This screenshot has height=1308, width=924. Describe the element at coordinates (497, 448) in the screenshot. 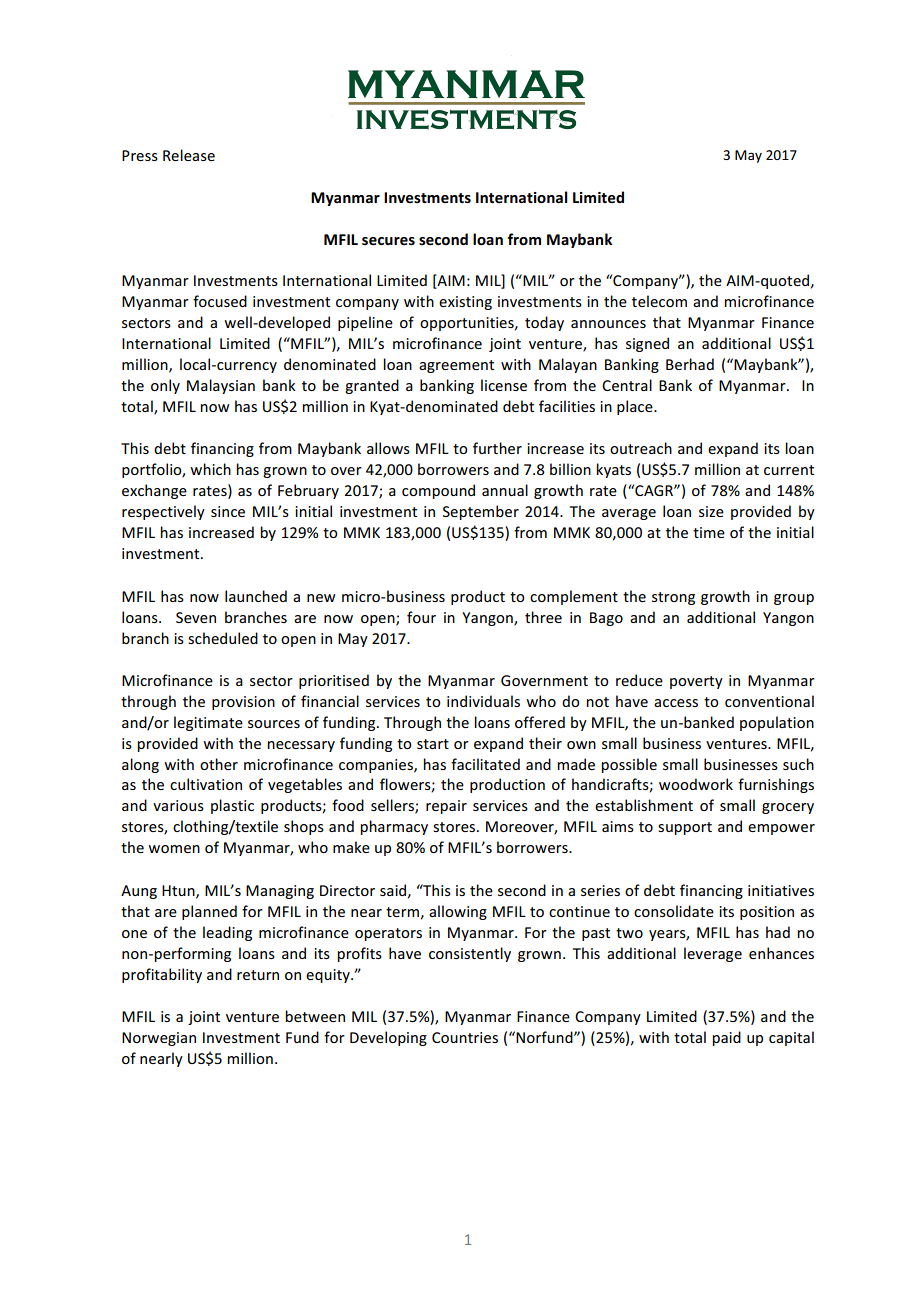

I see `further` at that location.
